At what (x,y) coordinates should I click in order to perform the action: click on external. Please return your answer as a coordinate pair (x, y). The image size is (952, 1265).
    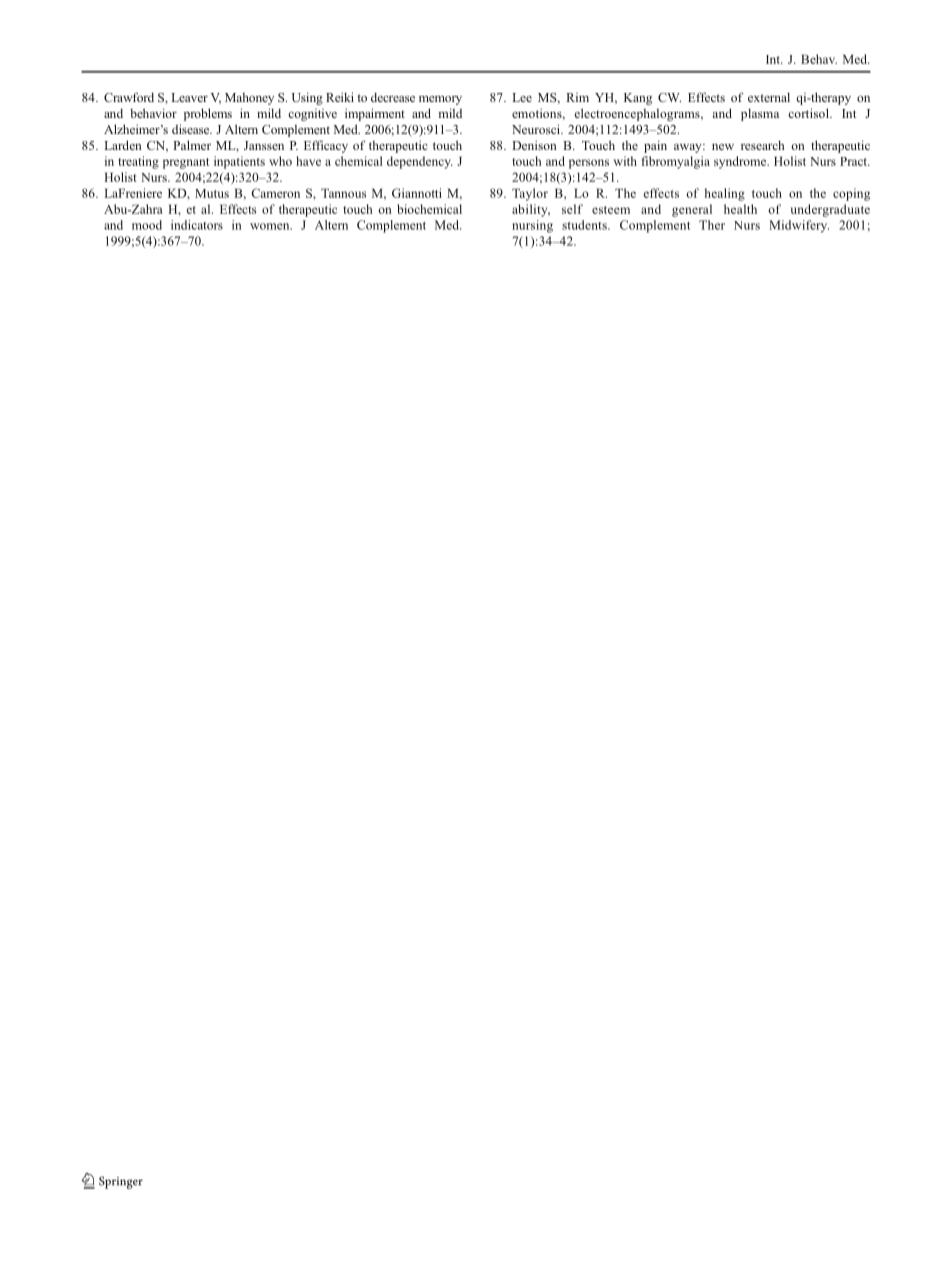
    Looking at the image, I should click on (769, 97).
